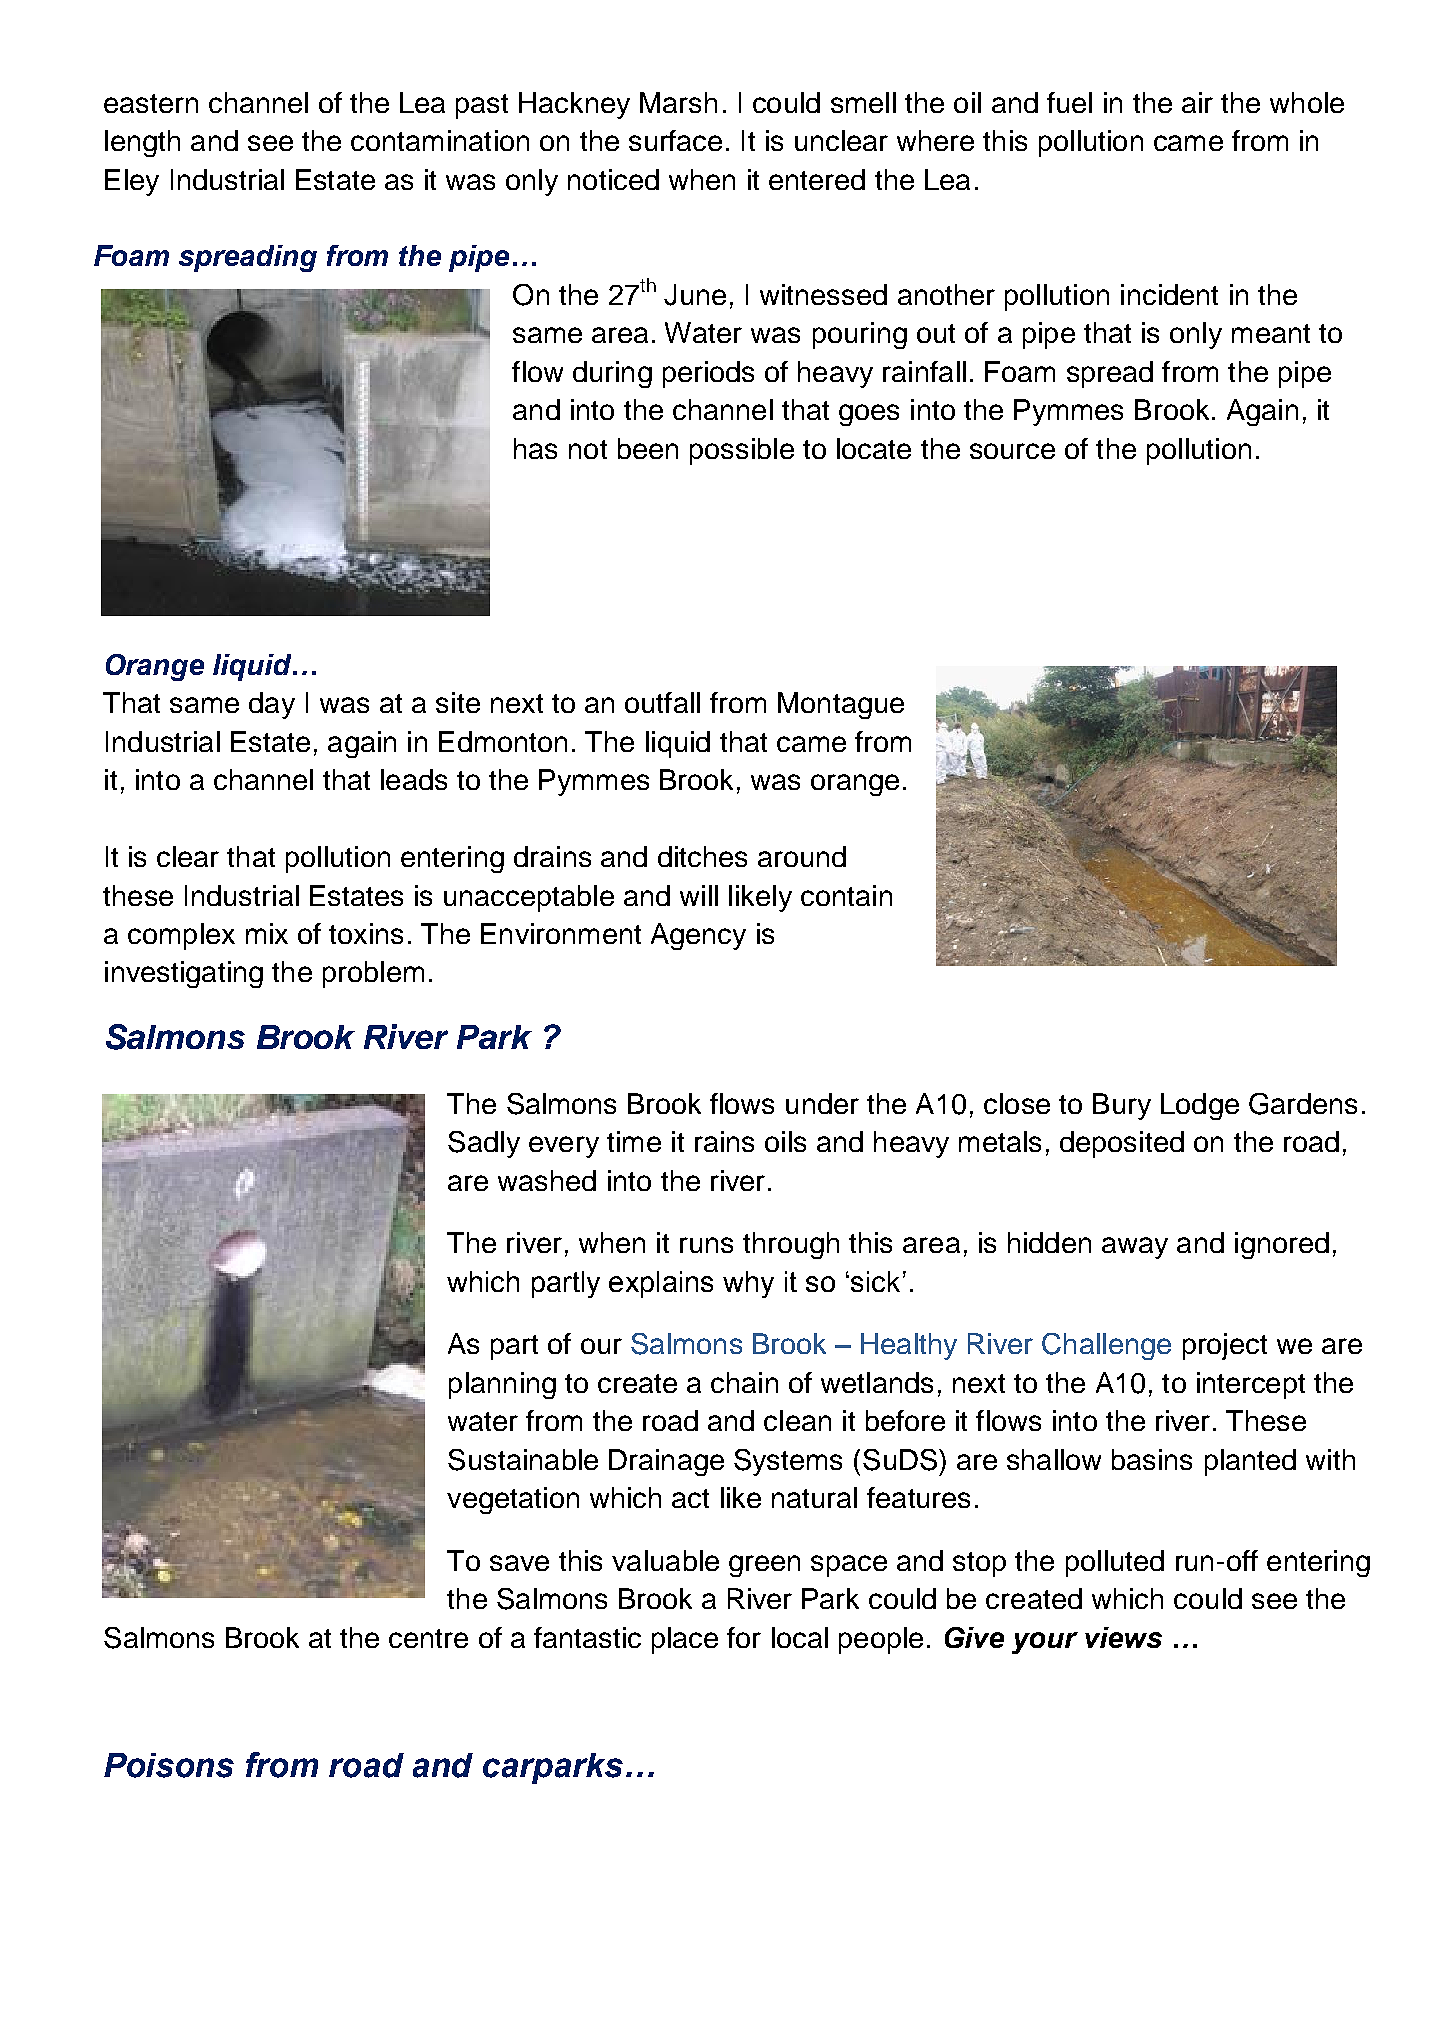 The image size is (1441, 2038). What do you see at coordinates (675, 140) in the page?
I see `surface` at bounding box center [675, 140].
